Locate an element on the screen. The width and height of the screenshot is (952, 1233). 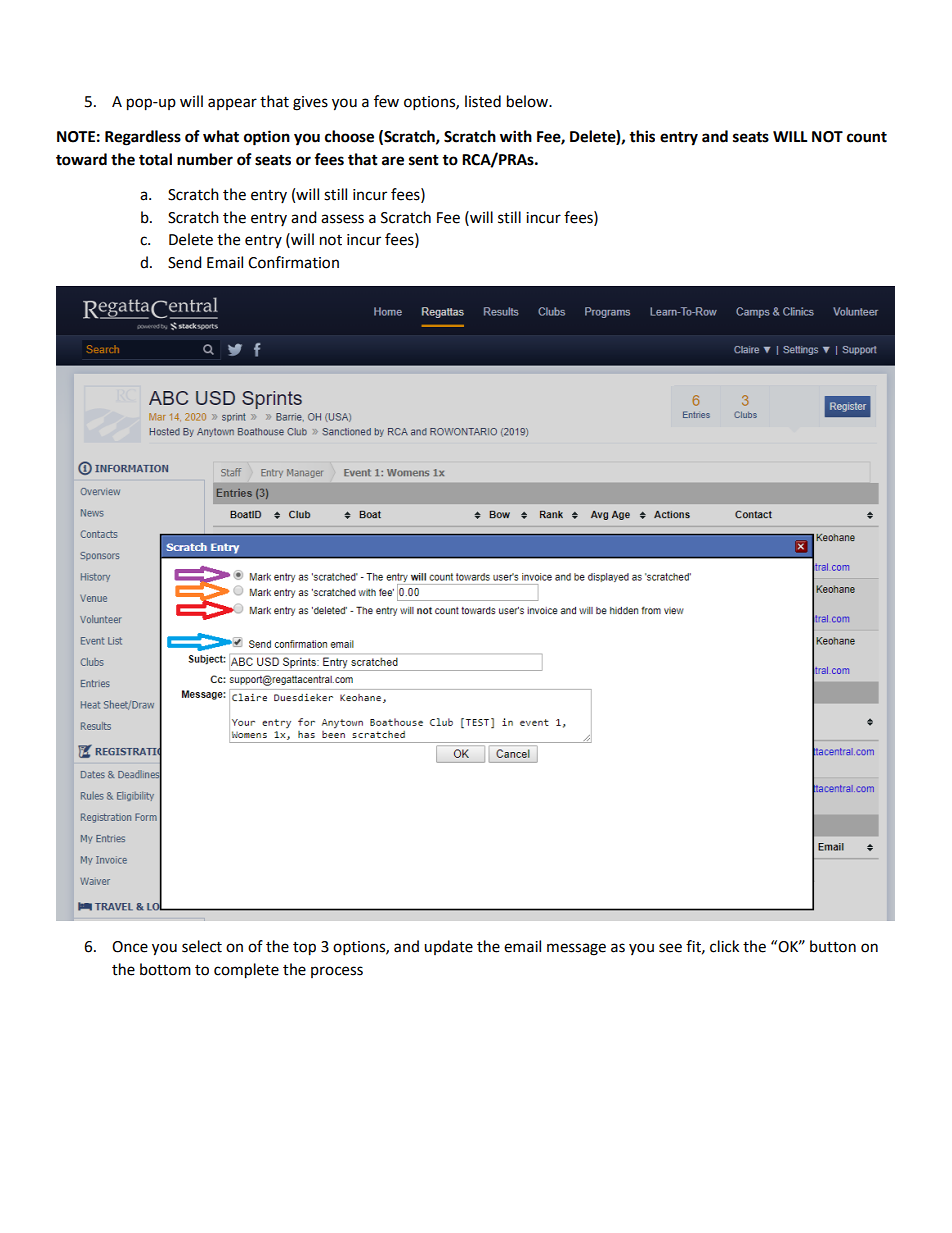
select is located at coordinates (202, 946).
